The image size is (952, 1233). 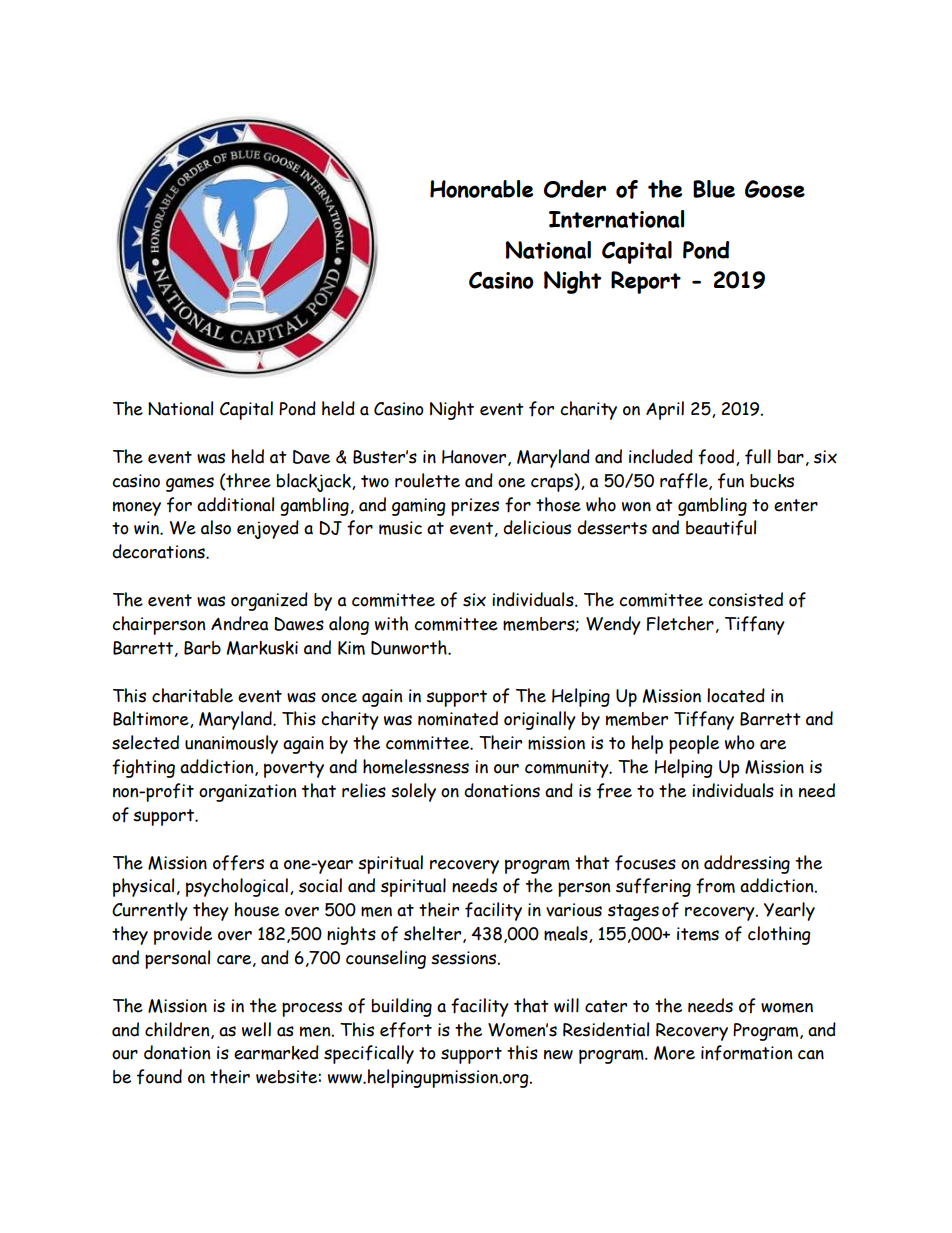 I want to click on Fletcher, so click(x=680, y=623).
